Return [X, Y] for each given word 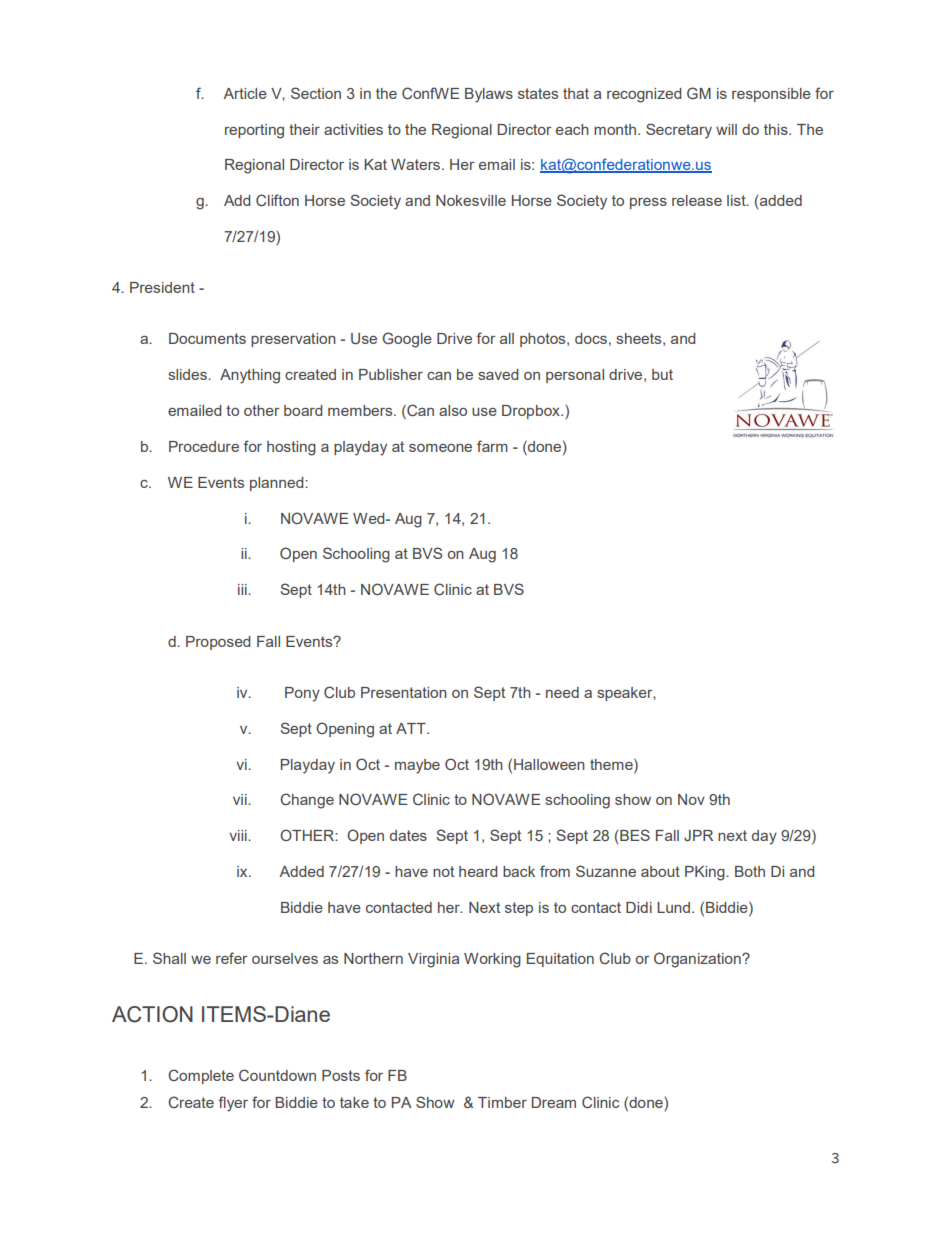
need [562, 692]
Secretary [679, 131]
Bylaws [489, 95]
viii [239, 835]
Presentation [404, 692]
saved [498, 374]
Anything [250, 376]
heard [478, 871]
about [660, 871]
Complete [201, 1076]
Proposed [218, 643]
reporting [254, 131]
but [662, 374]
